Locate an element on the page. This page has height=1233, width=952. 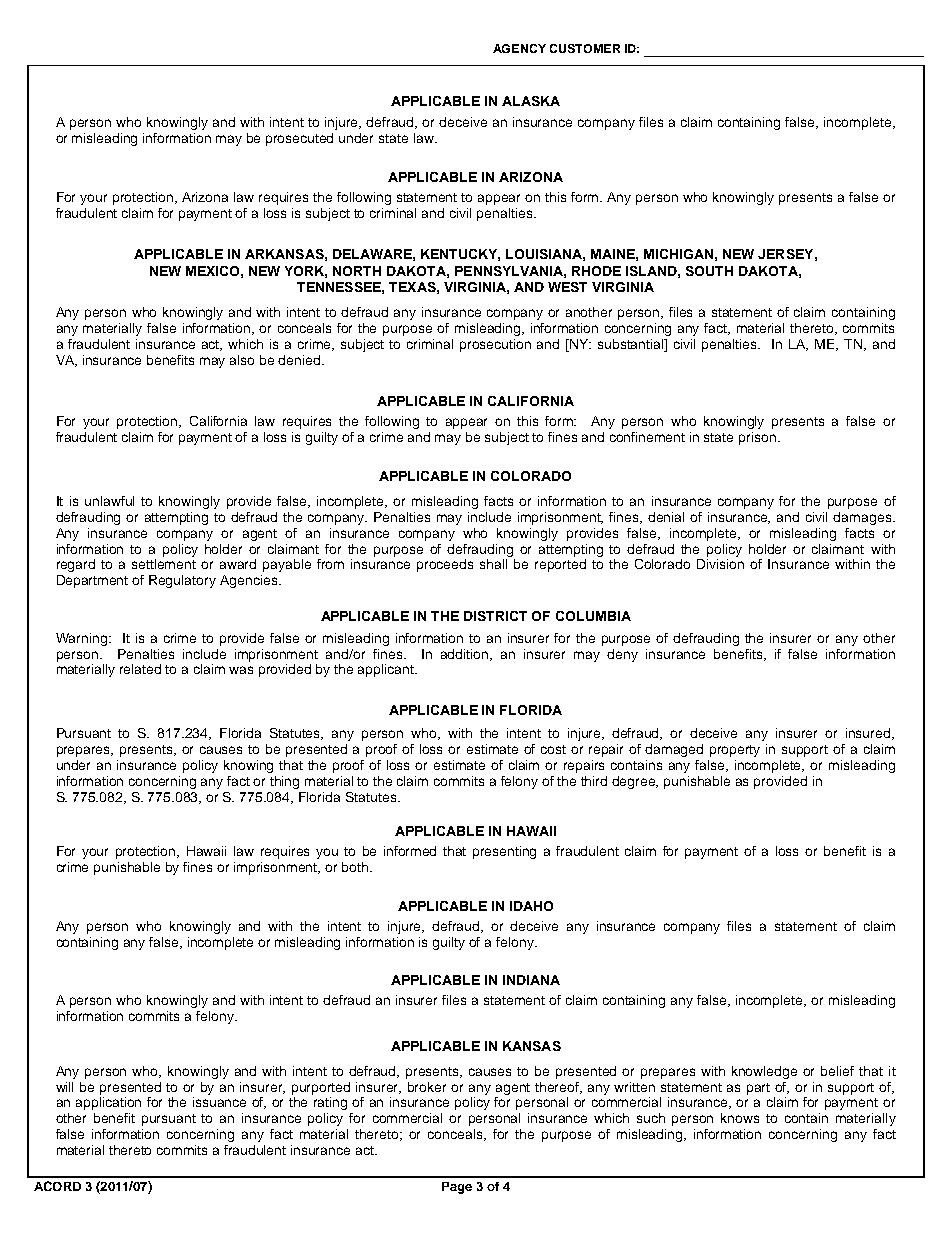
CUSTOMER is located at coordinates (585, 48).
